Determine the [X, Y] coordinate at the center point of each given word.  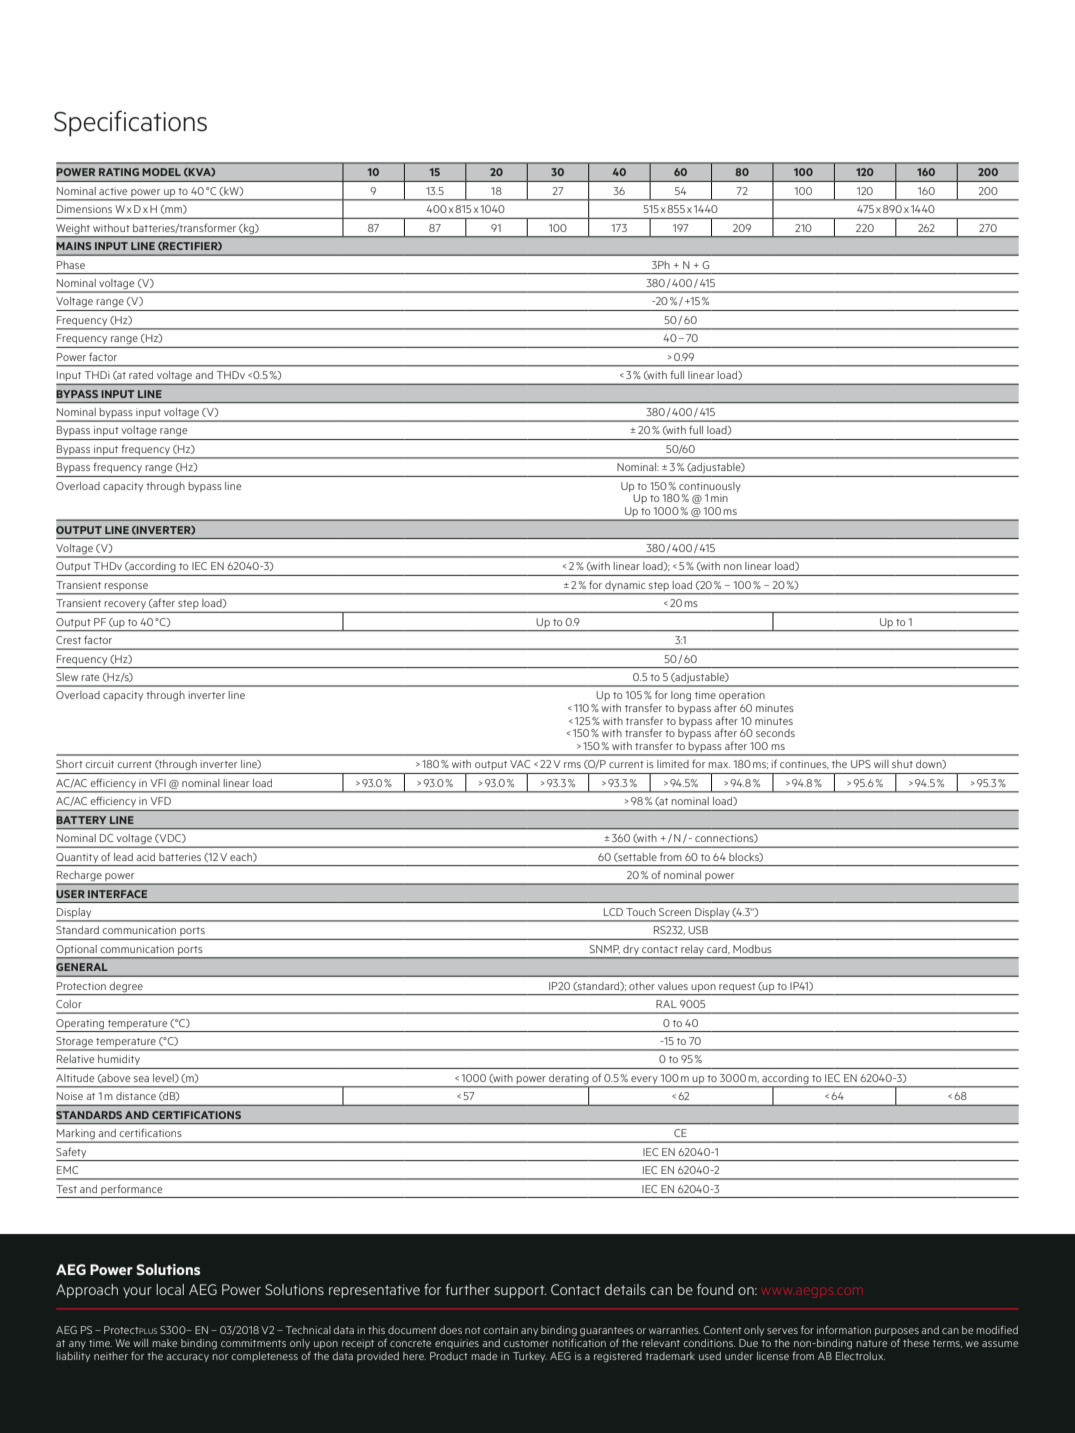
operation [742, 697]
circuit [99, 764]
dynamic [625, 587]
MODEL [161, 172]
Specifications [130, 123]
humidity [119, 1060]
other [642, 986]
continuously [710, 487]
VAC [520, 764]
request [737, 987]
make [164, 1343]
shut [902, 764]
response [126, 587]
